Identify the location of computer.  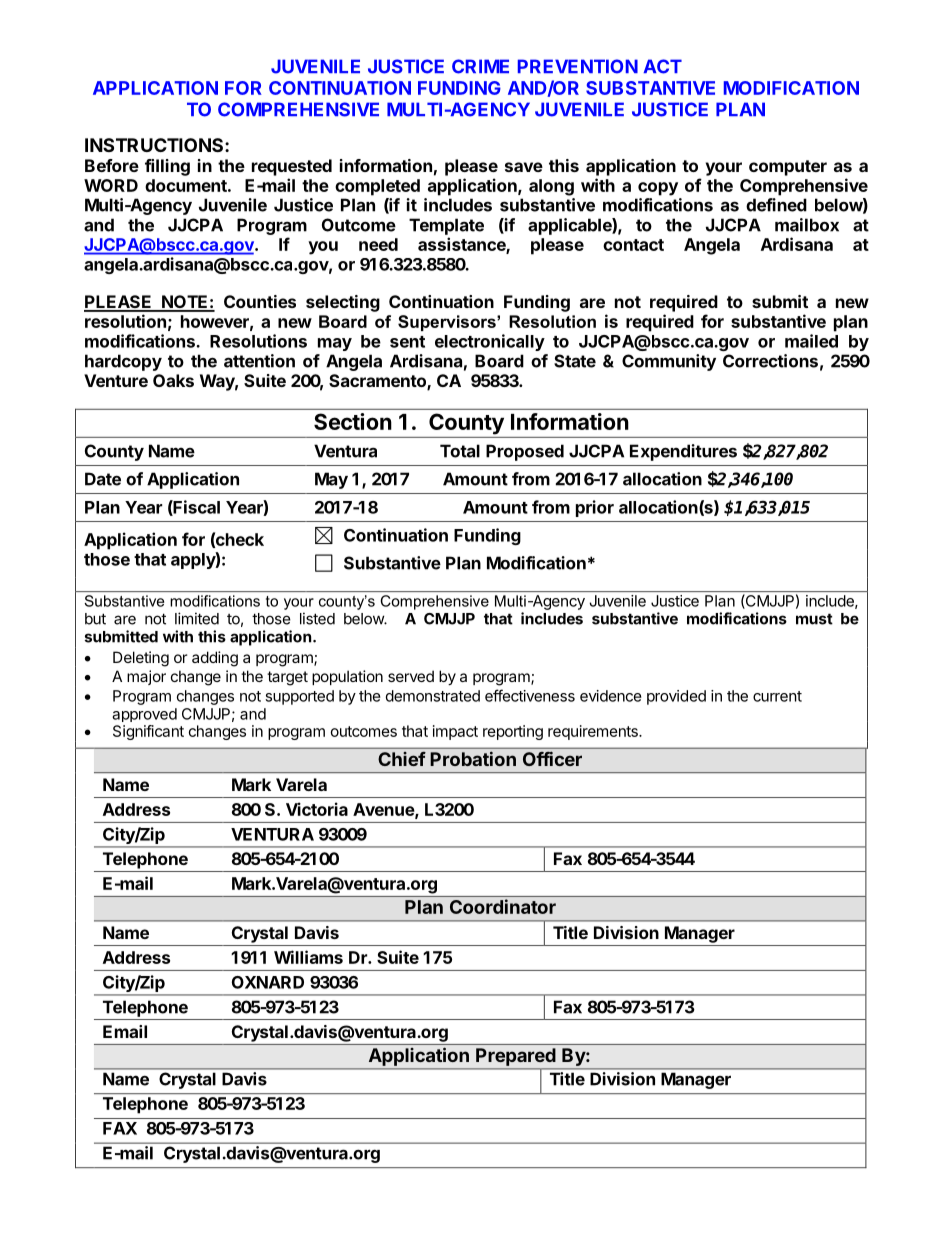
(788, 168).
